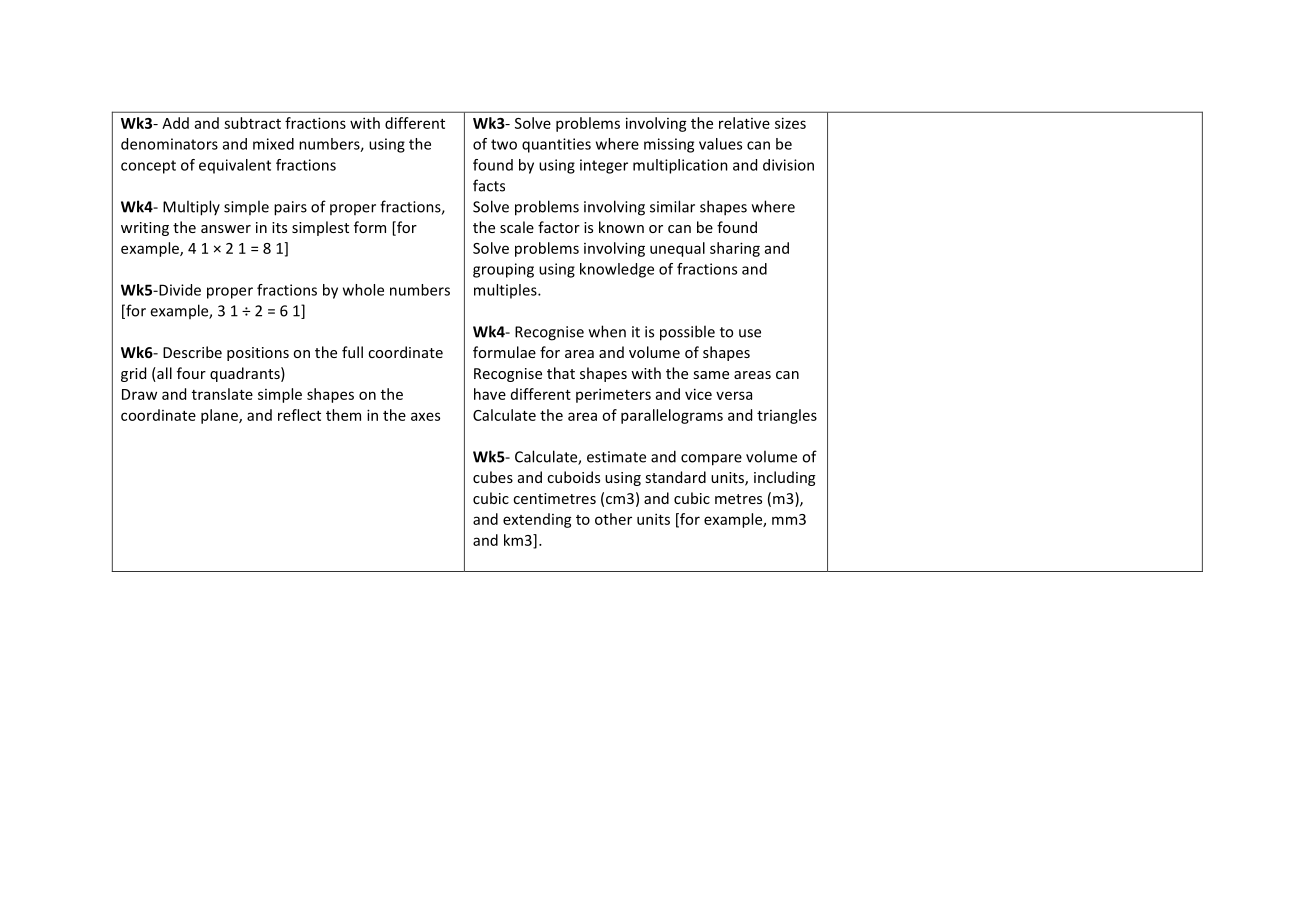 The height and width of the document is (924, 1308). What do you see at coordinates (613, 519) in the document?
I see `other` at bounding box center [613, 519].
